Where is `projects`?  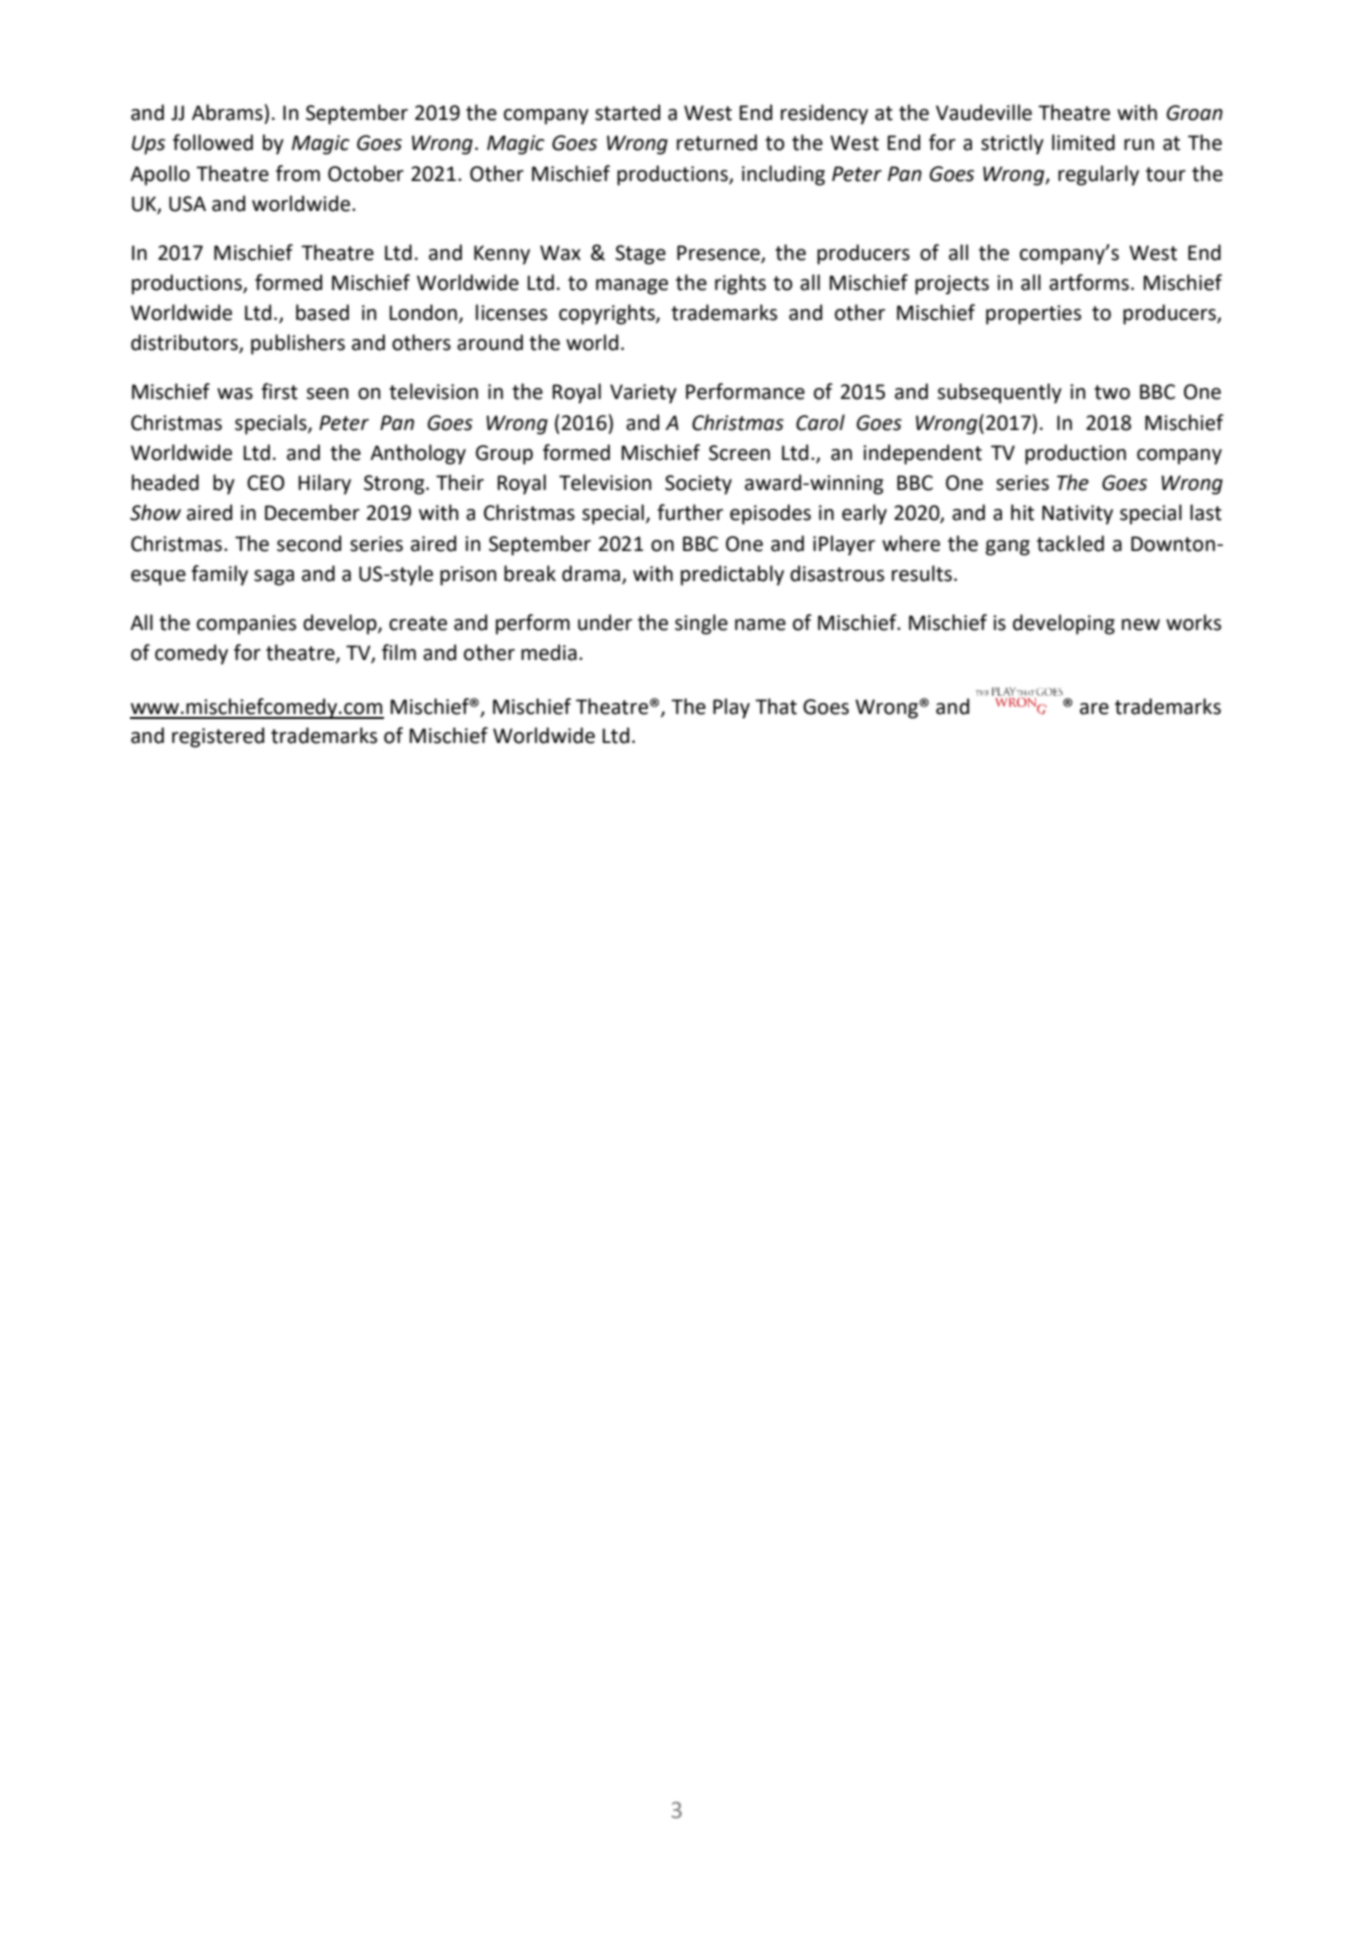 projects is located at coordinates (952, 285).
